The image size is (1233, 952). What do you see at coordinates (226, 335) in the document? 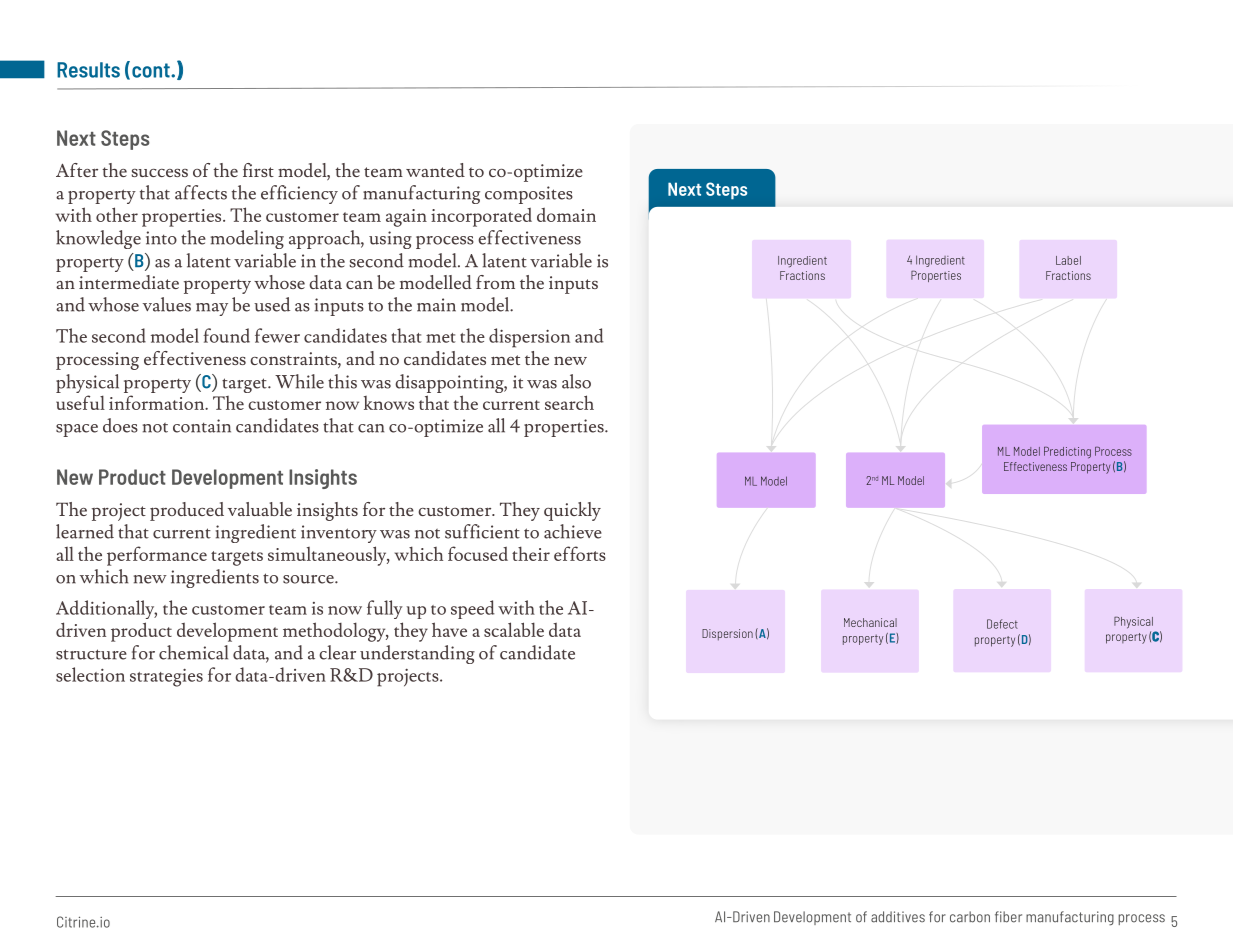
I see `found` at bounding box center [226, 335].
